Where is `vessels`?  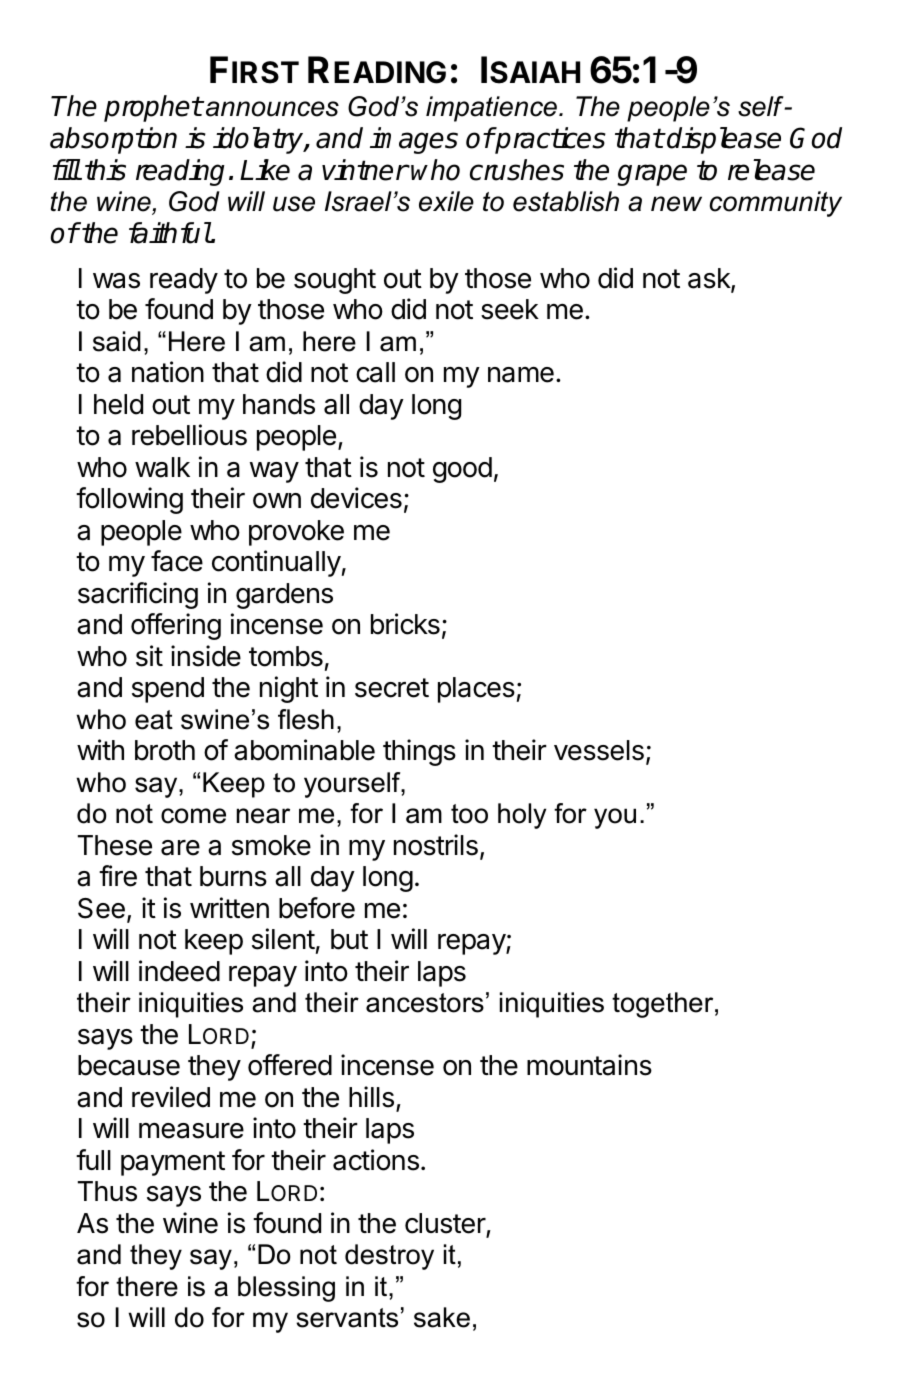 vessels is located at coordinates (599, 750).
